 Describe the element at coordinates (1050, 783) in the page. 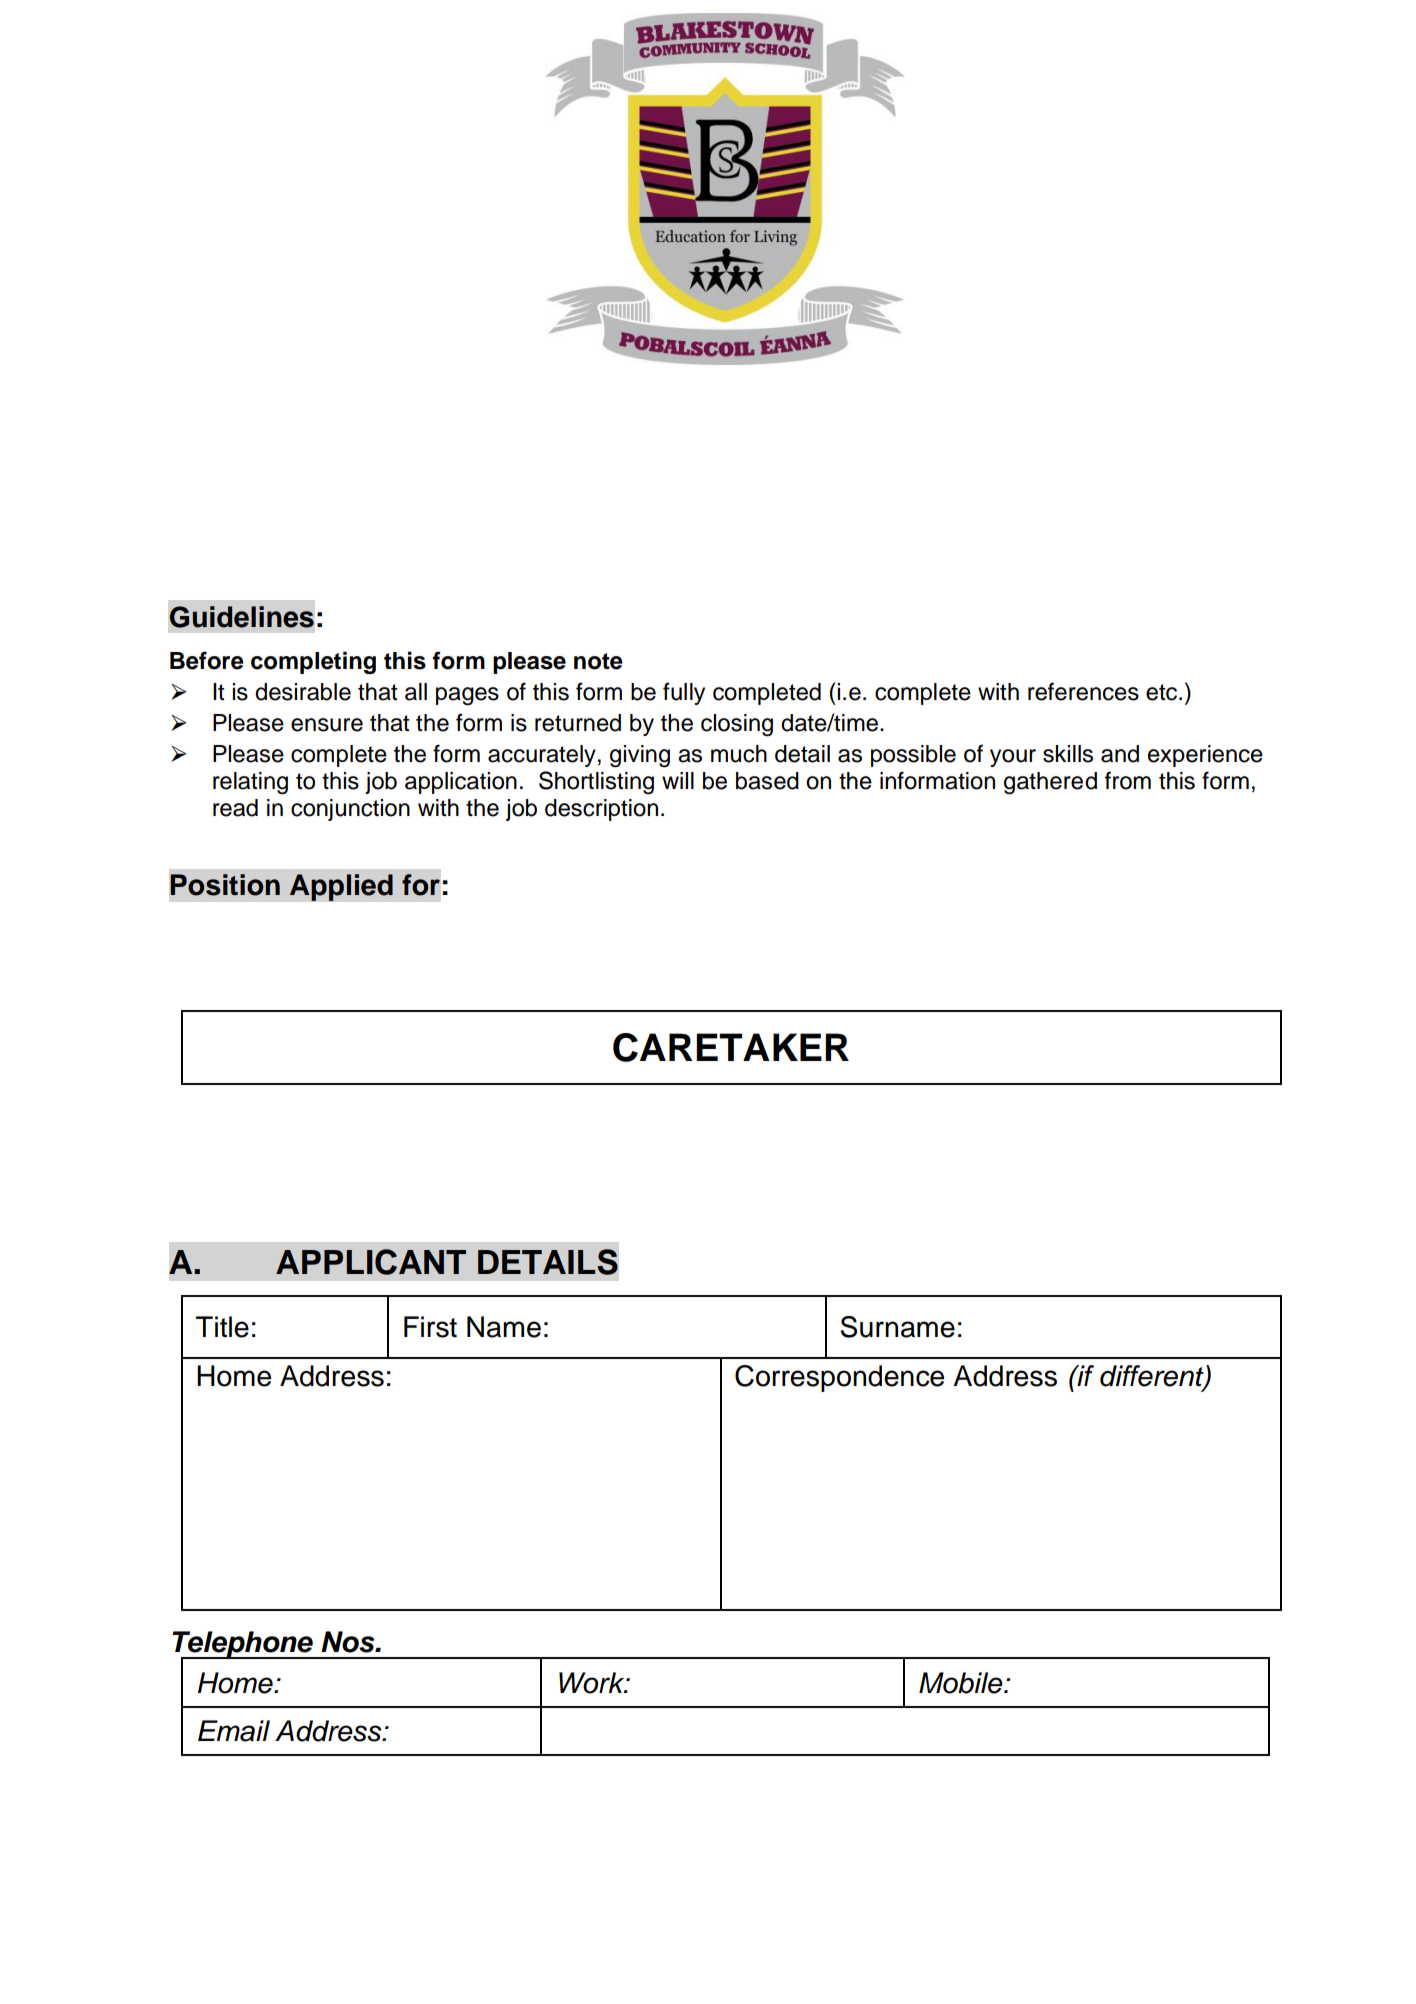

I see `gathered` at that location.
